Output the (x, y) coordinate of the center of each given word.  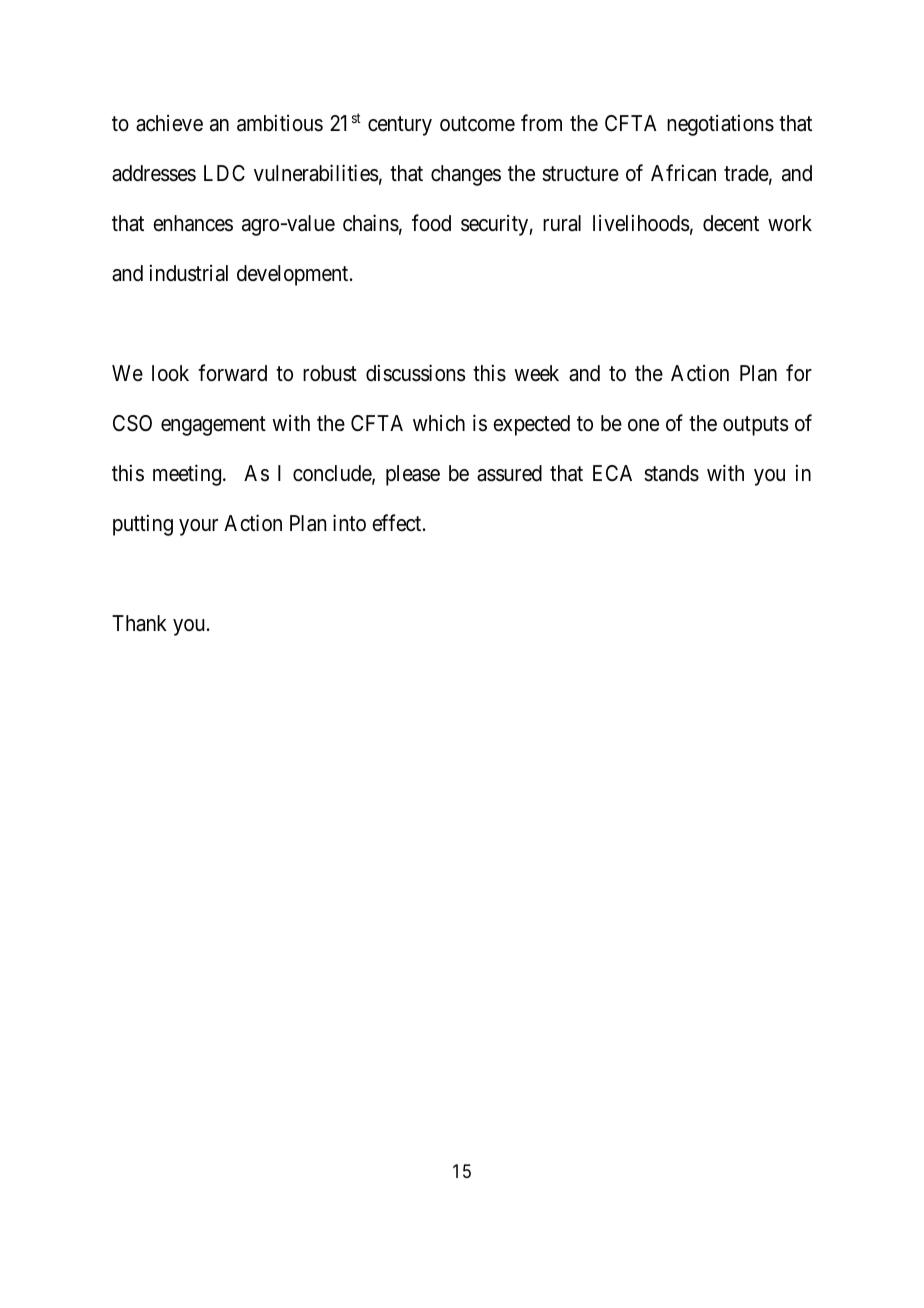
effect (398, 523)
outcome (477, 124)
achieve (169, 123)
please (413, 475)
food (431, 223)
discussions (416, 373)
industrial (189, 273)
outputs (756, 426)
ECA (612, 473)
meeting (187, 475)
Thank (139, 623)
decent (731, 223)
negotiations (720, 125)
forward (232, 373)
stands (671, 473)
